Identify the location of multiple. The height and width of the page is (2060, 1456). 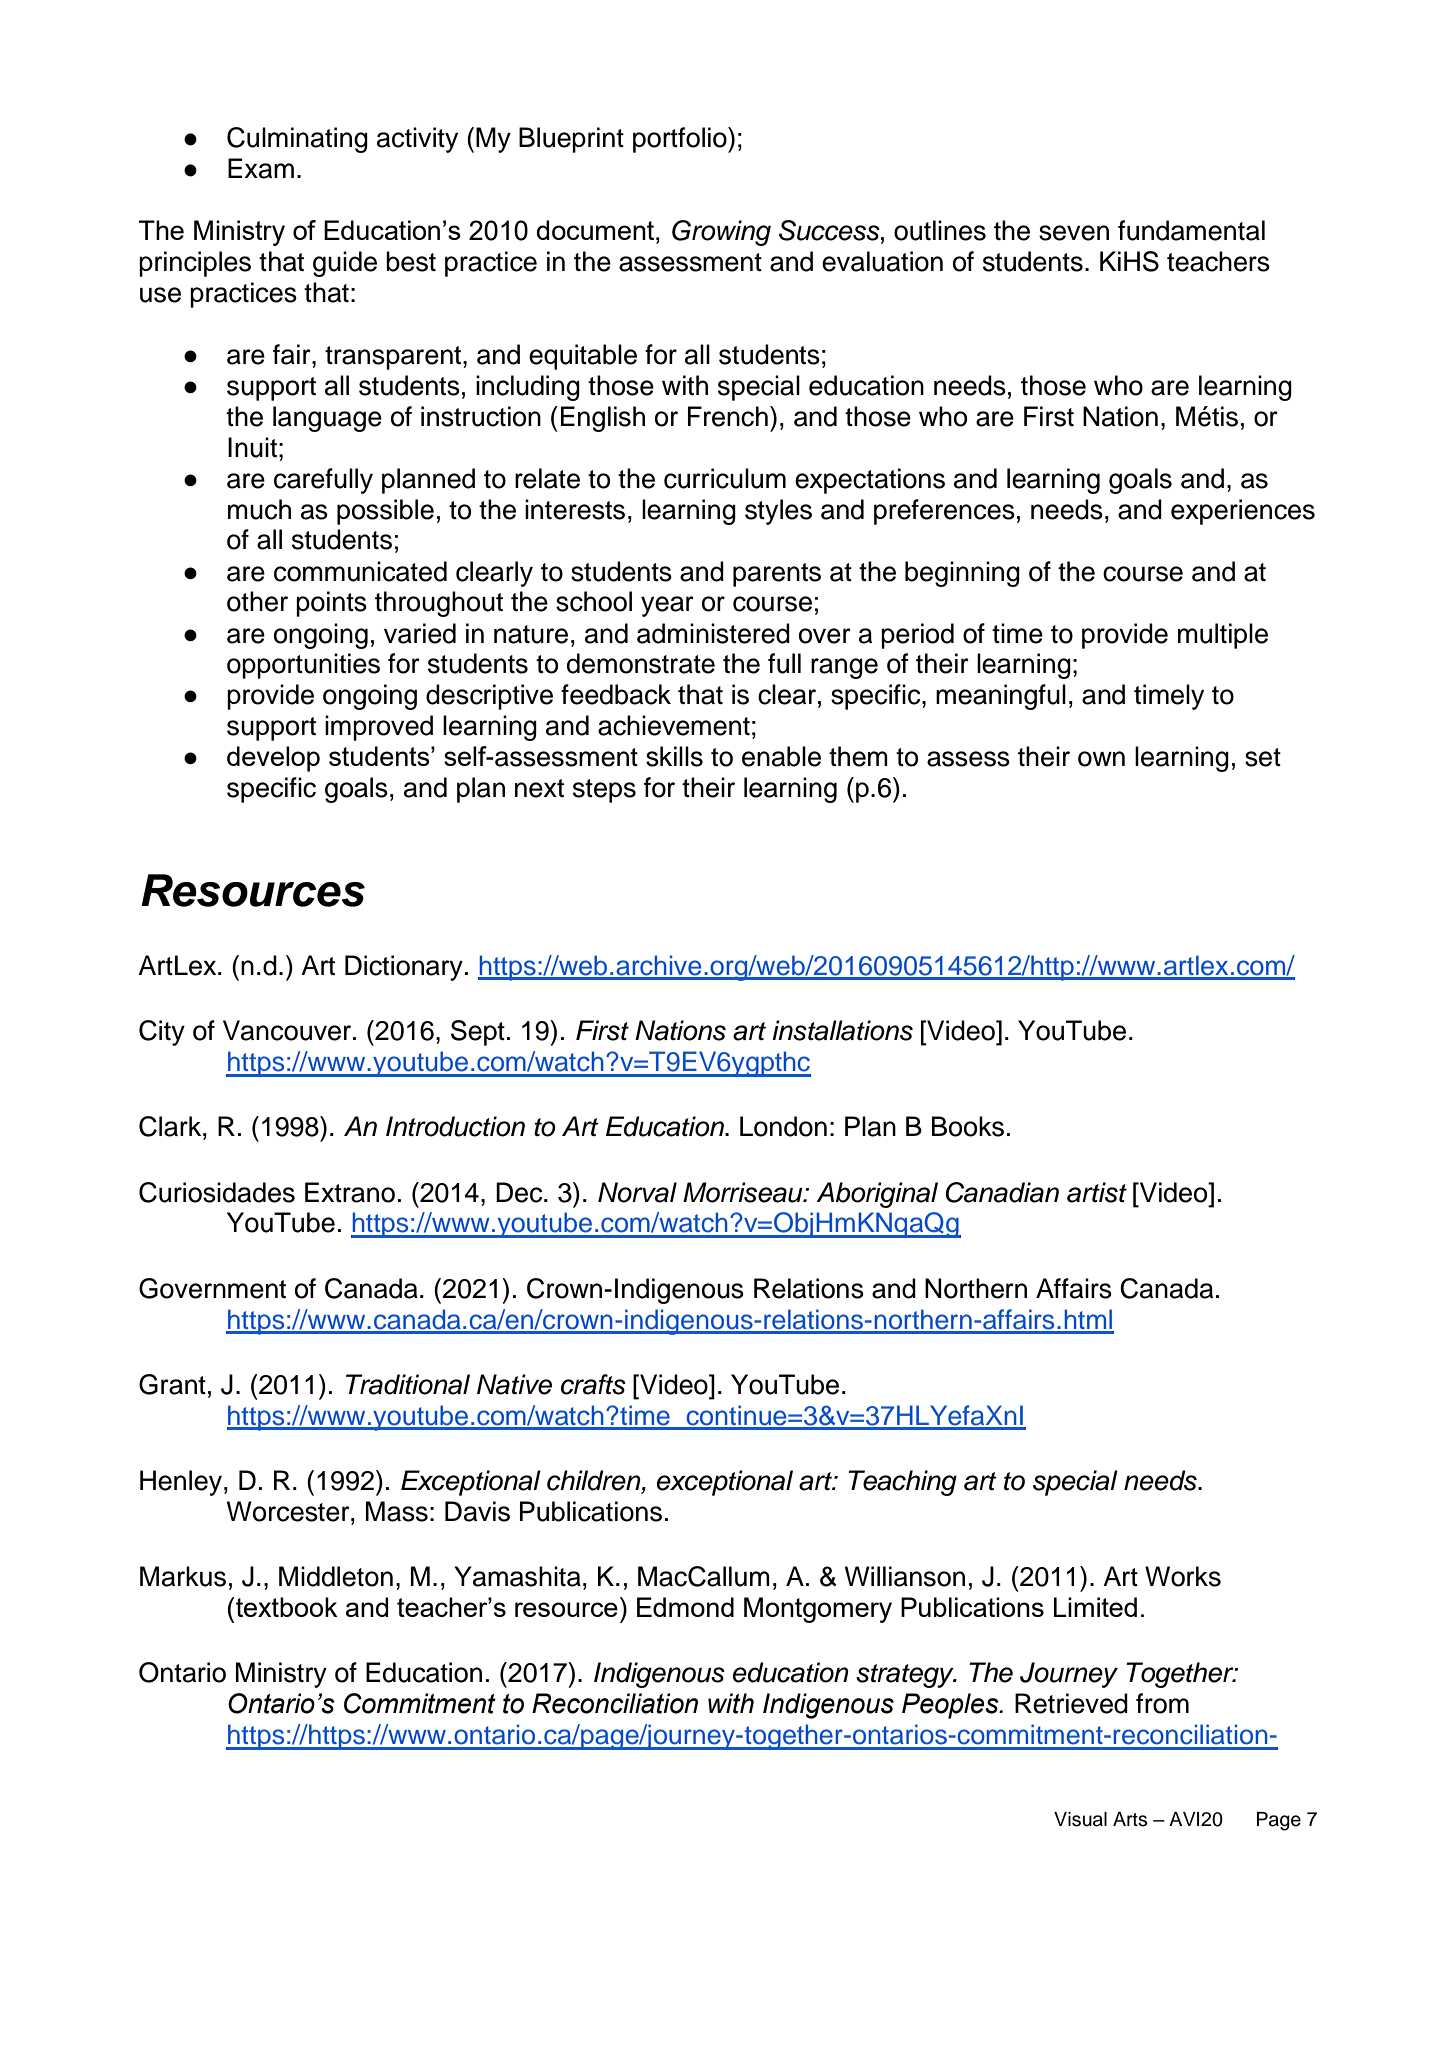
(1223, 636).
